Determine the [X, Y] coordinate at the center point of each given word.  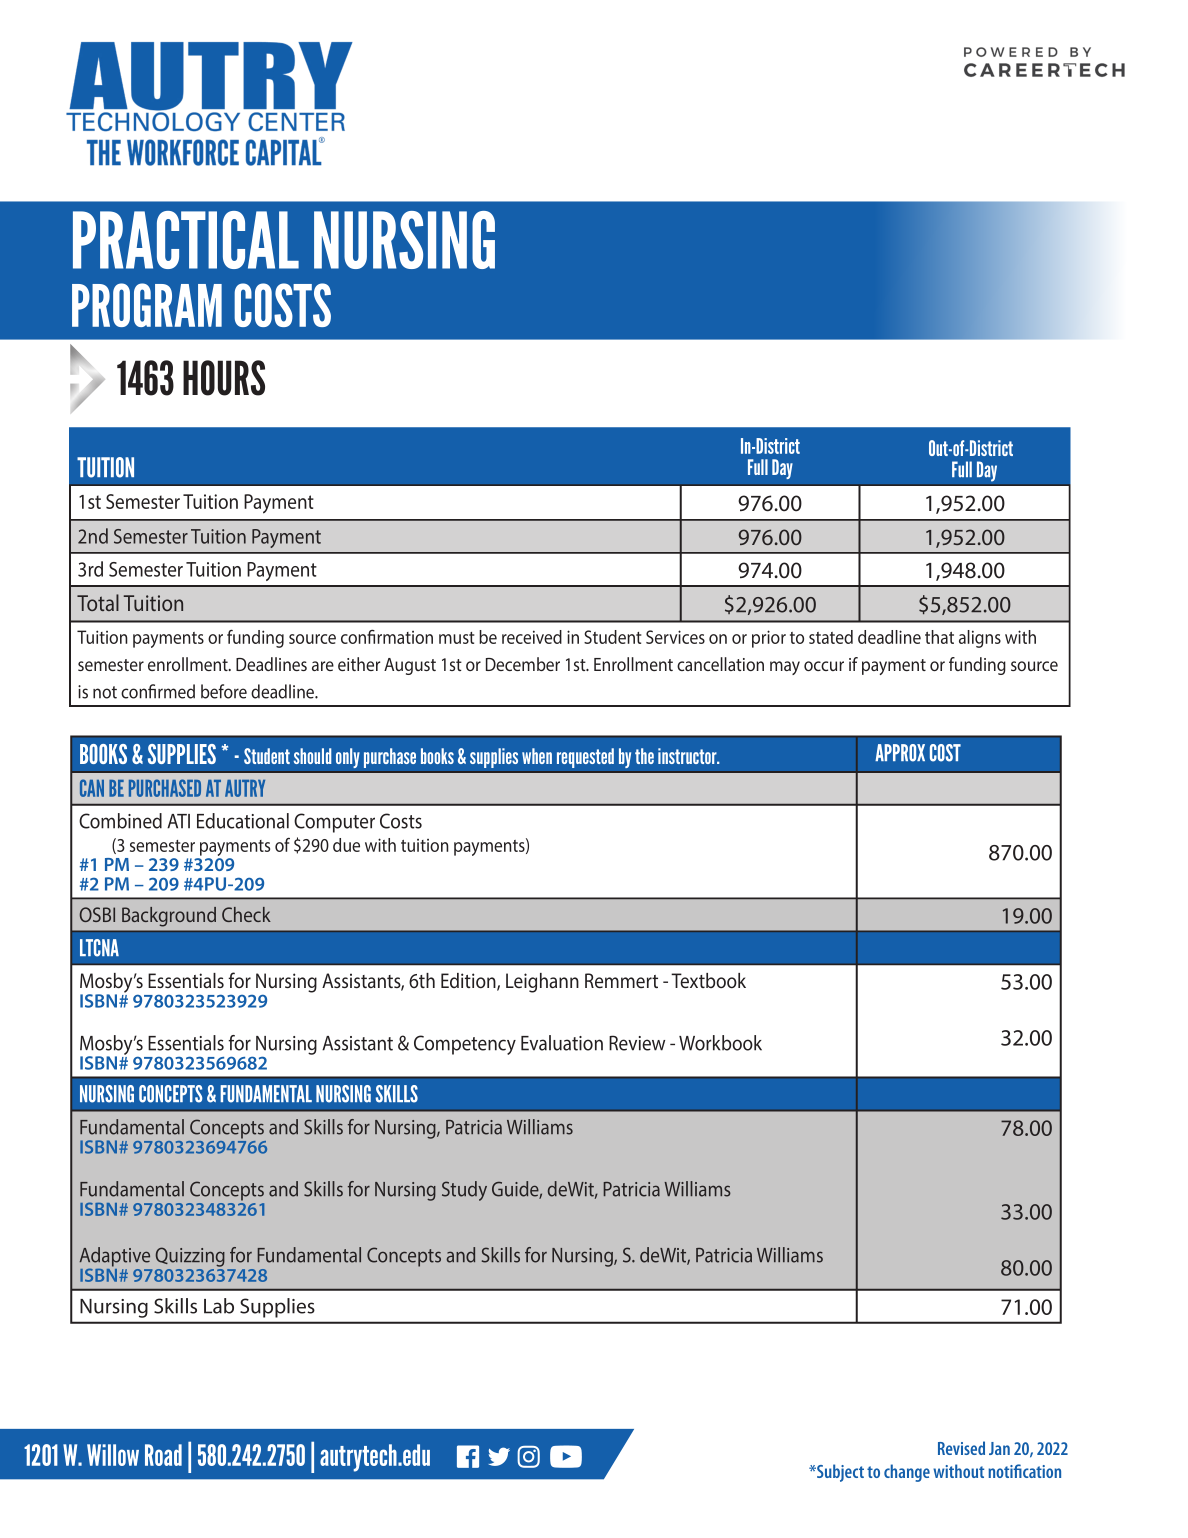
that [939, 637]
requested [585, 758]
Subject [839, 1473]
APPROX [900, 753]
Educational [243, 821]
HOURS [224, 378]
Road [163, 1455]
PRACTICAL [186, 240]
